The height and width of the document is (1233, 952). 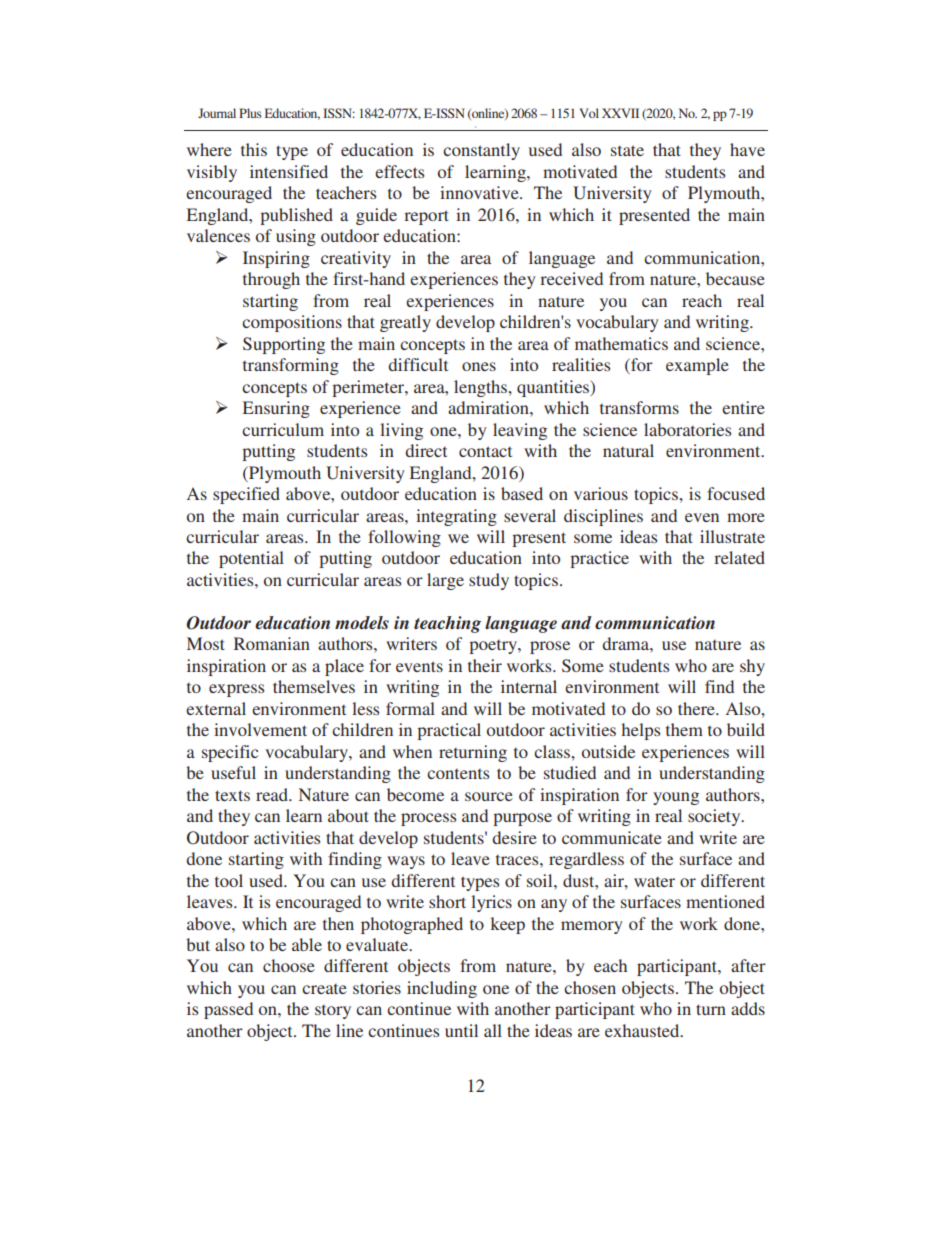 I want to click on laboratories, so click(x=687, y=429).
